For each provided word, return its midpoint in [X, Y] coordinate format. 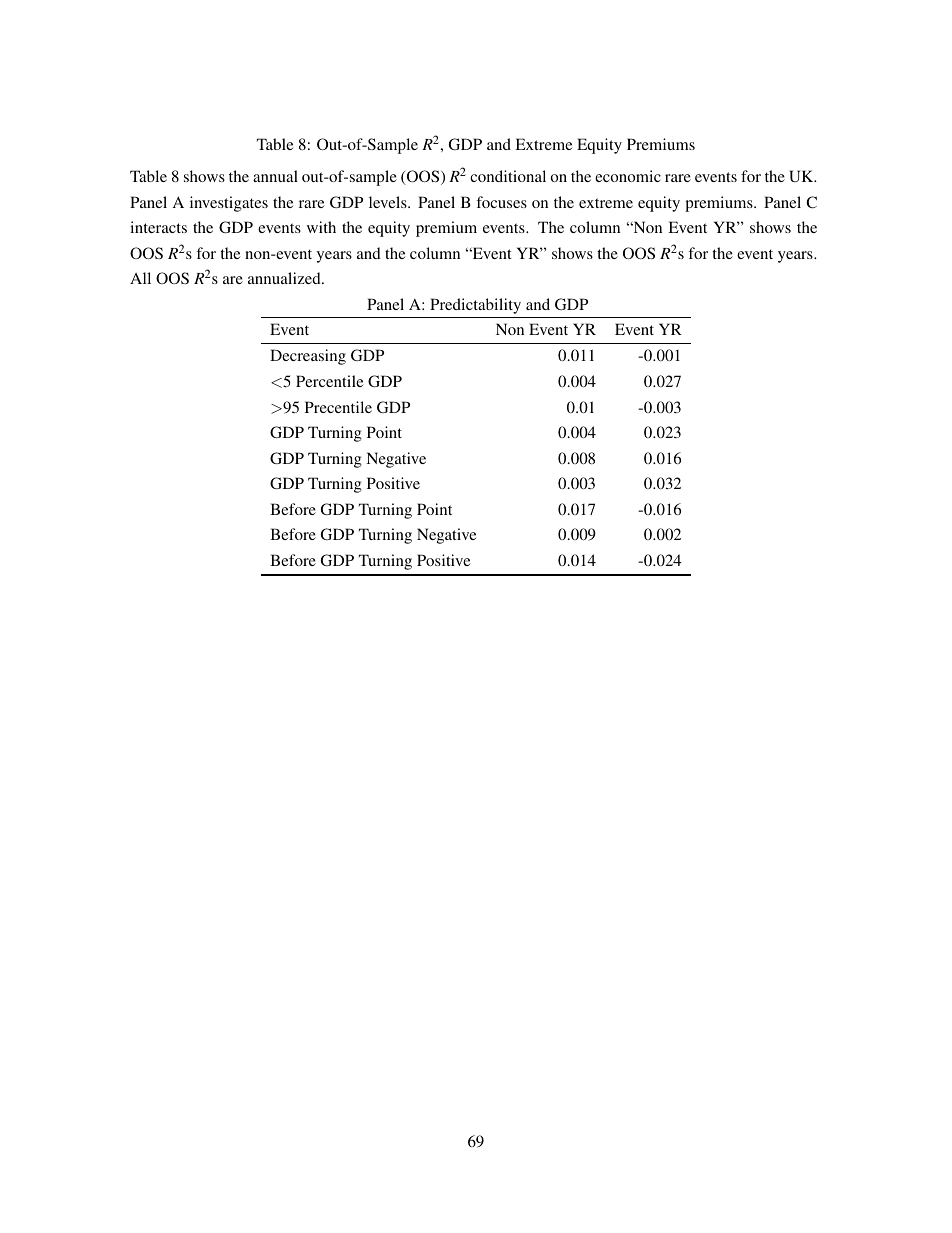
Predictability [475, 306]
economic [628, 176]
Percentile [329, 381]
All [140, 278]
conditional [508, 176]
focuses [501, 202]
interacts [158, 227]
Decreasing [308, 357]
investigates [229, 204]
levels [389, 202]
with [321, 227]
